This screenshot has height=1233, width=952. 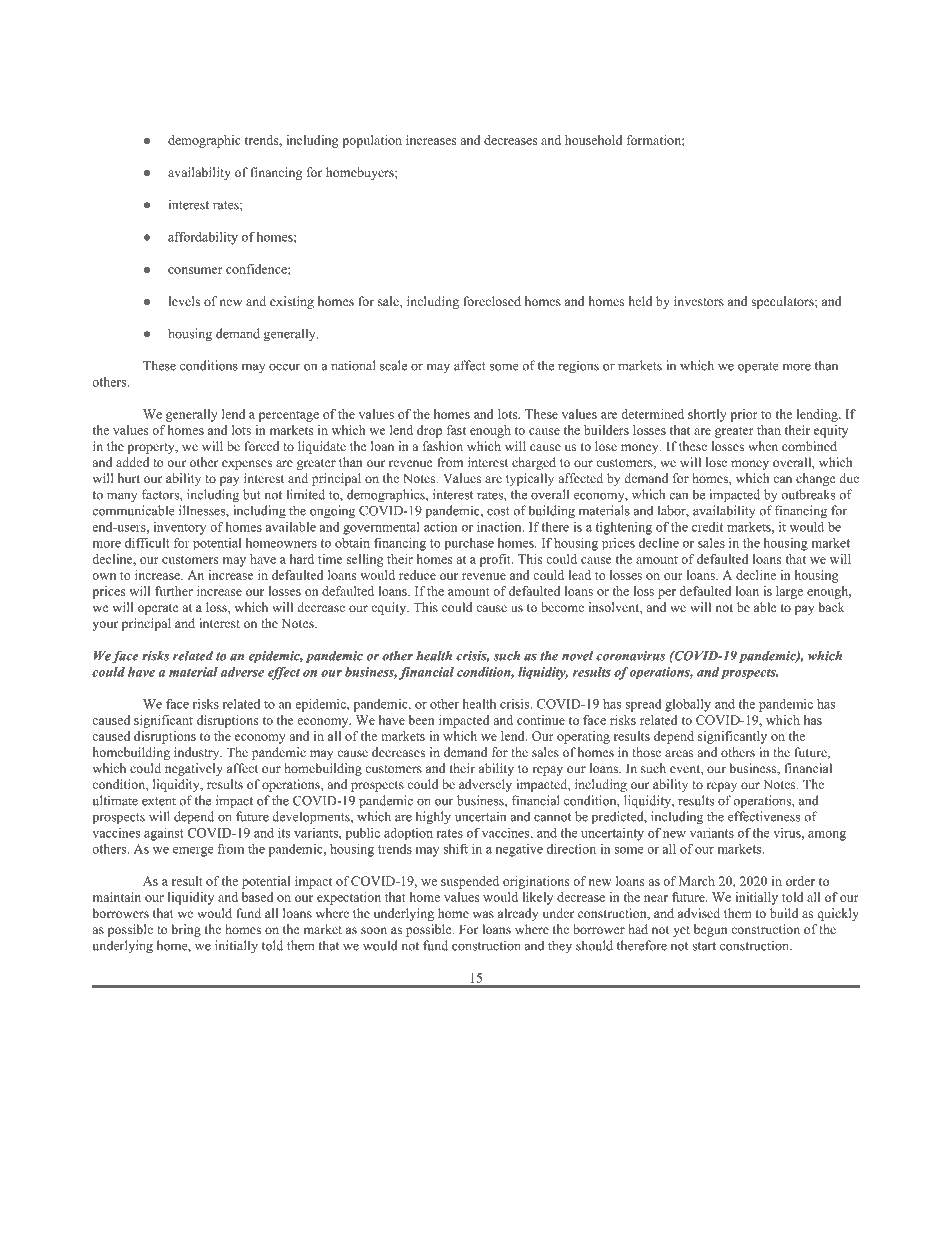 What do you see at coordinates (783, 302) in the screenshot?
I see `speculators` at bounding box center [783, 302].
